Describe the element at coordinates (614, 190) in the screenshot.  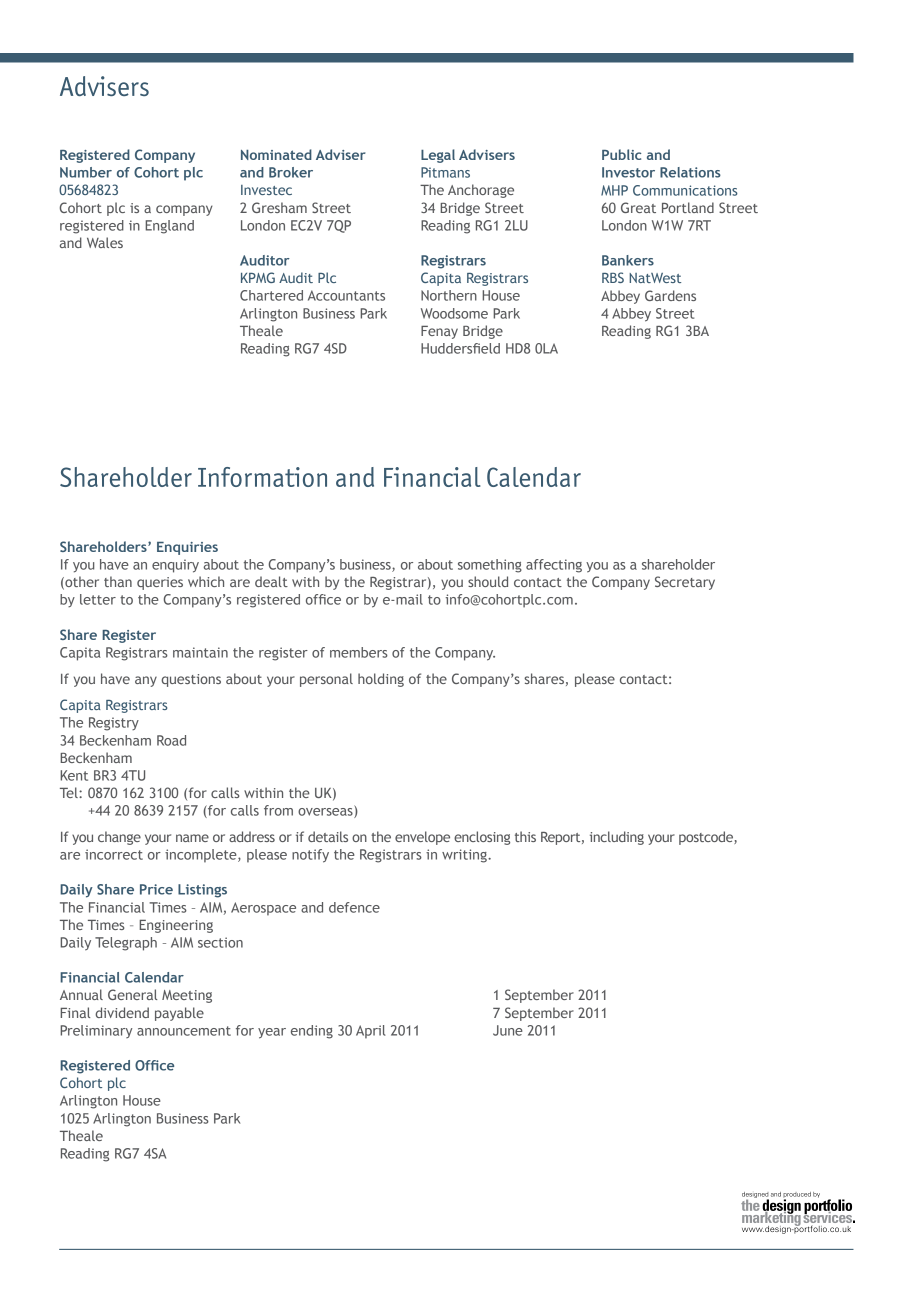
I see `MHP` at that location.
